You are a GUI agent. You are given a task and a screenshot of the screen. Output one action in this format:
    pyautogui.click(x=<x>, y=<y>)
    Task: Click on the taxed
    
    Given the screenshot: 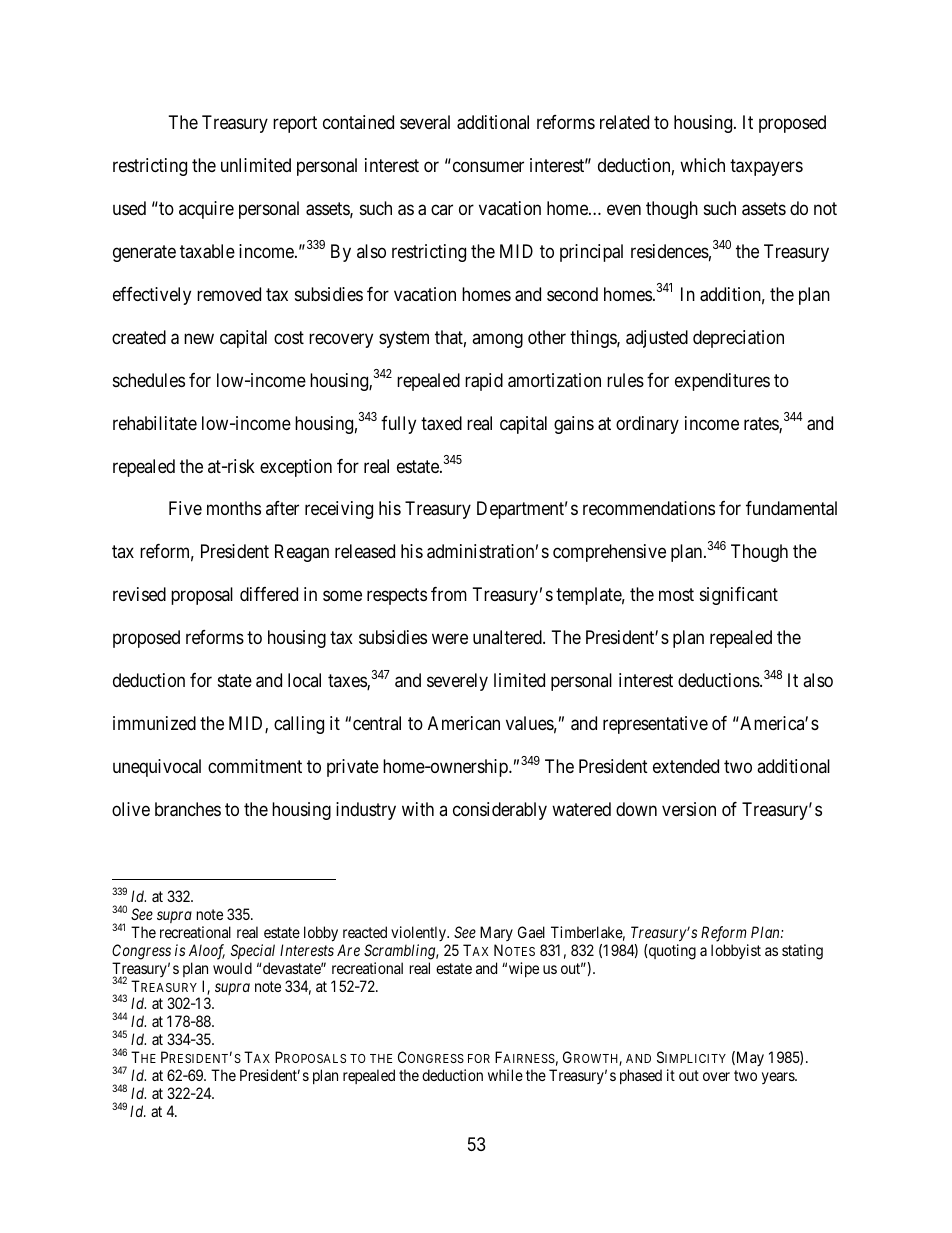 What is the action you would take?
    pyautogui.click(x=441, y=423)
